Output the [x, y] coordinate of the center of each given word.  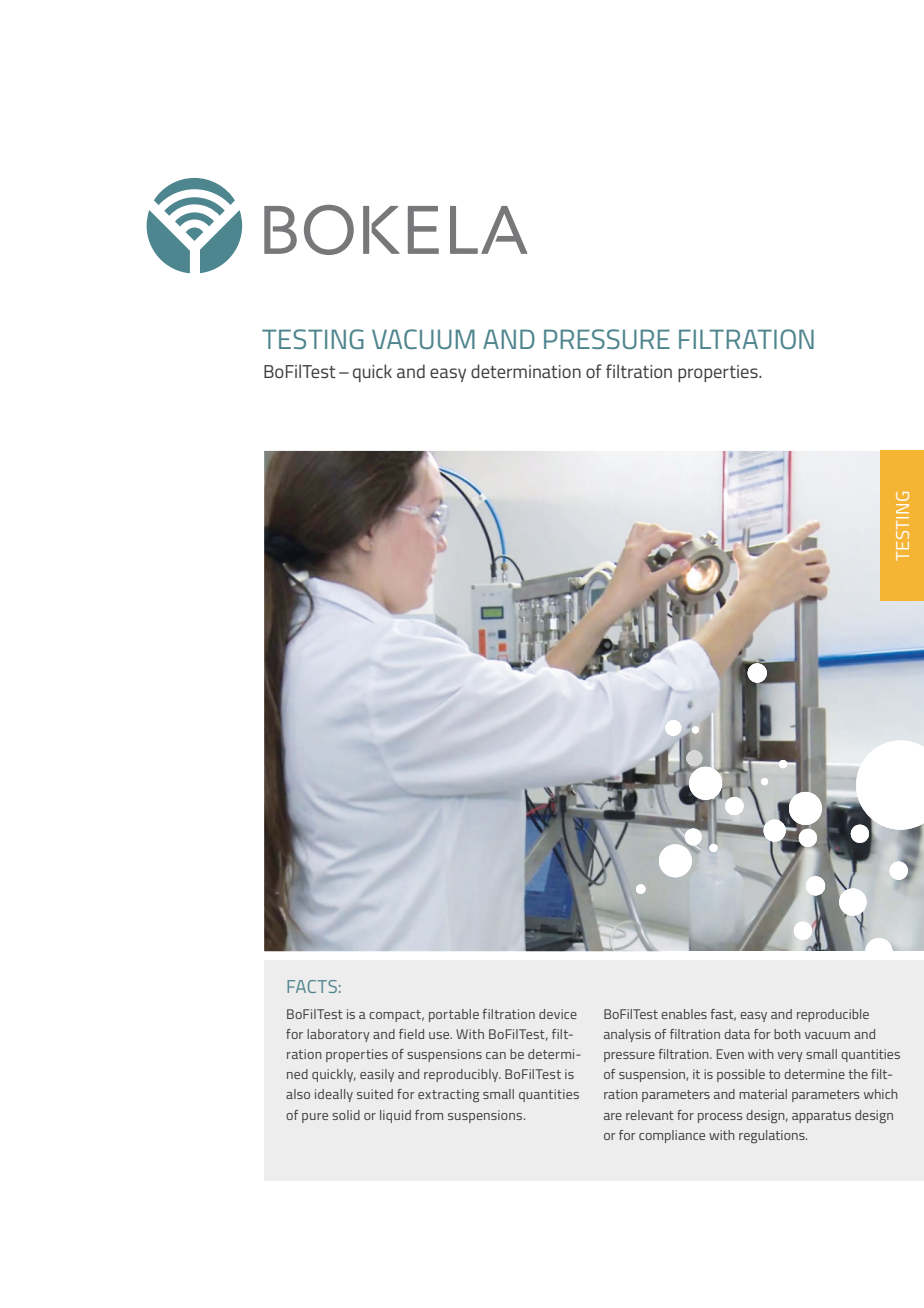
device [558, 1014]
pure [315, 1118]
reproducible [833, 1015]
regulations [773, 1137]
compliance [672, 1136]
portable [454, 1015]
